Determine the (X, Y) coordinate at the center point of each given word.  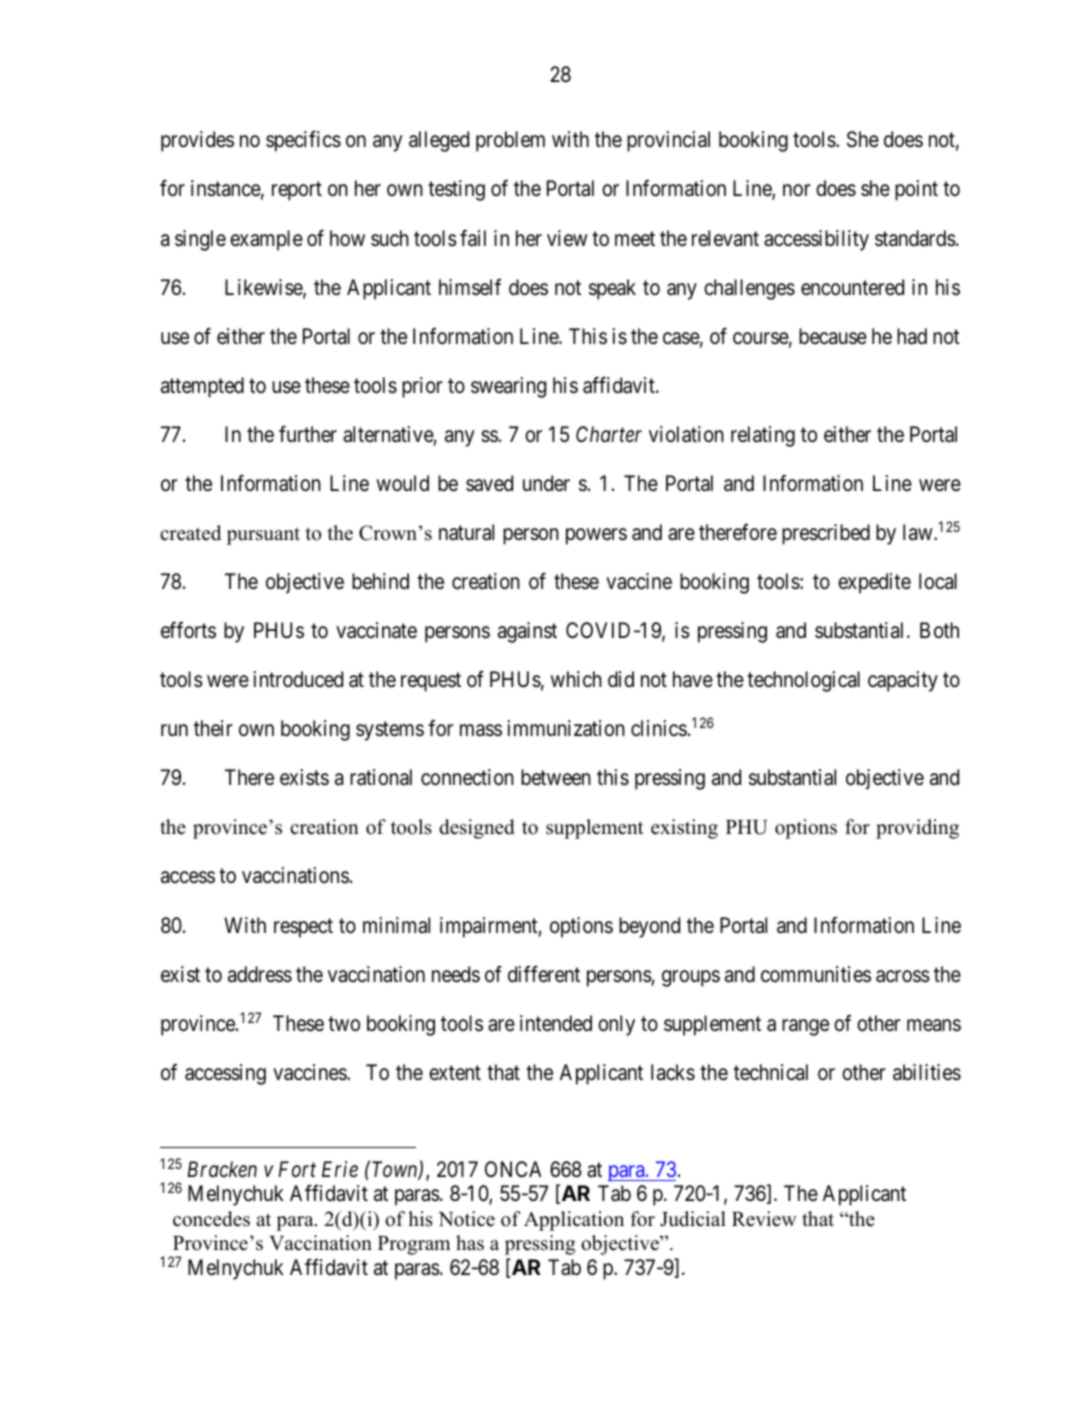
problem (510, 141)
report (297, 191)
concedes (211, 1219)
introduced (298, 679)
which (576, 679)
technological (803, 681)
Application (574, 1221)
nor (797, 190)
